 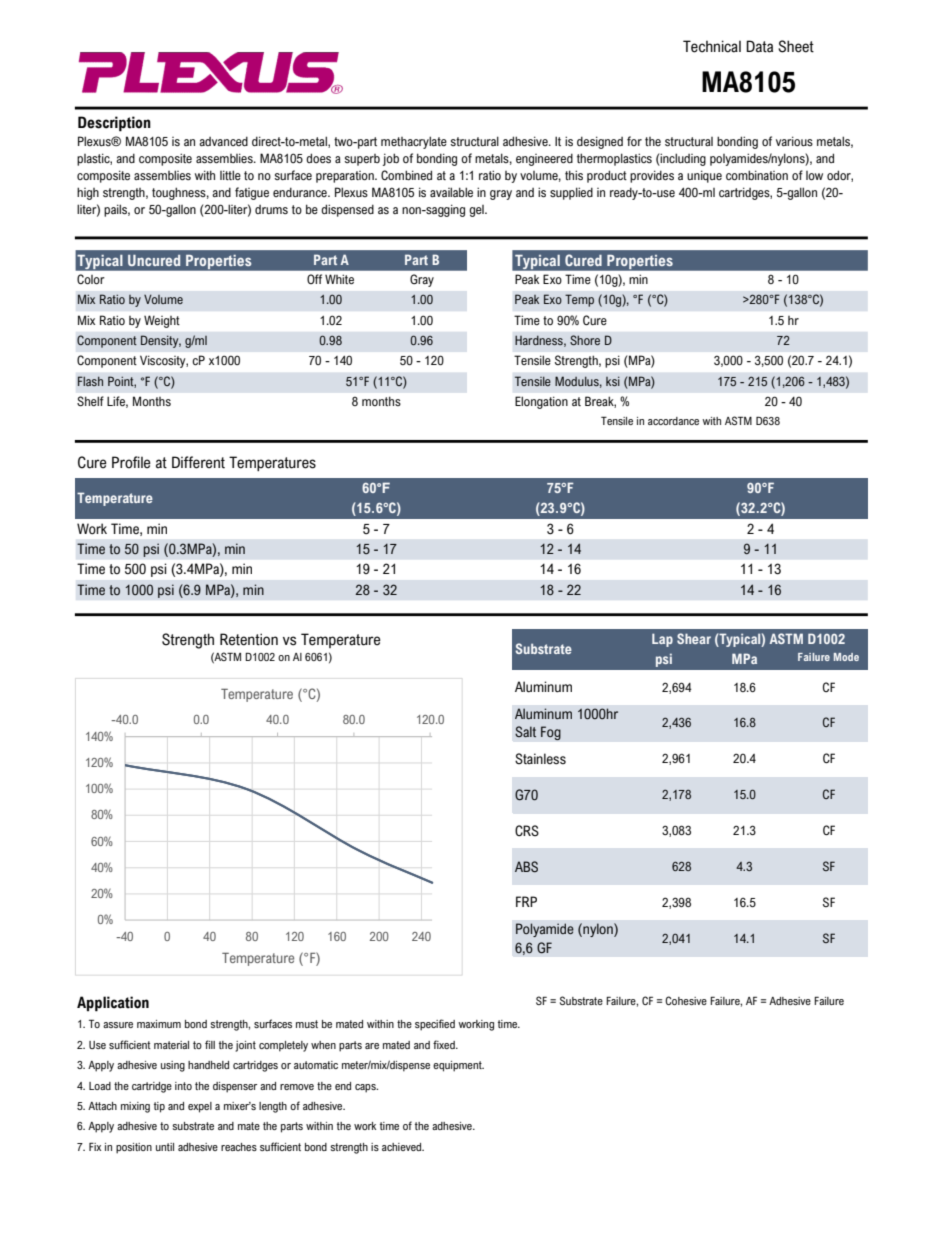 I want to click on methacrylate, so click(x=414, y=142).
